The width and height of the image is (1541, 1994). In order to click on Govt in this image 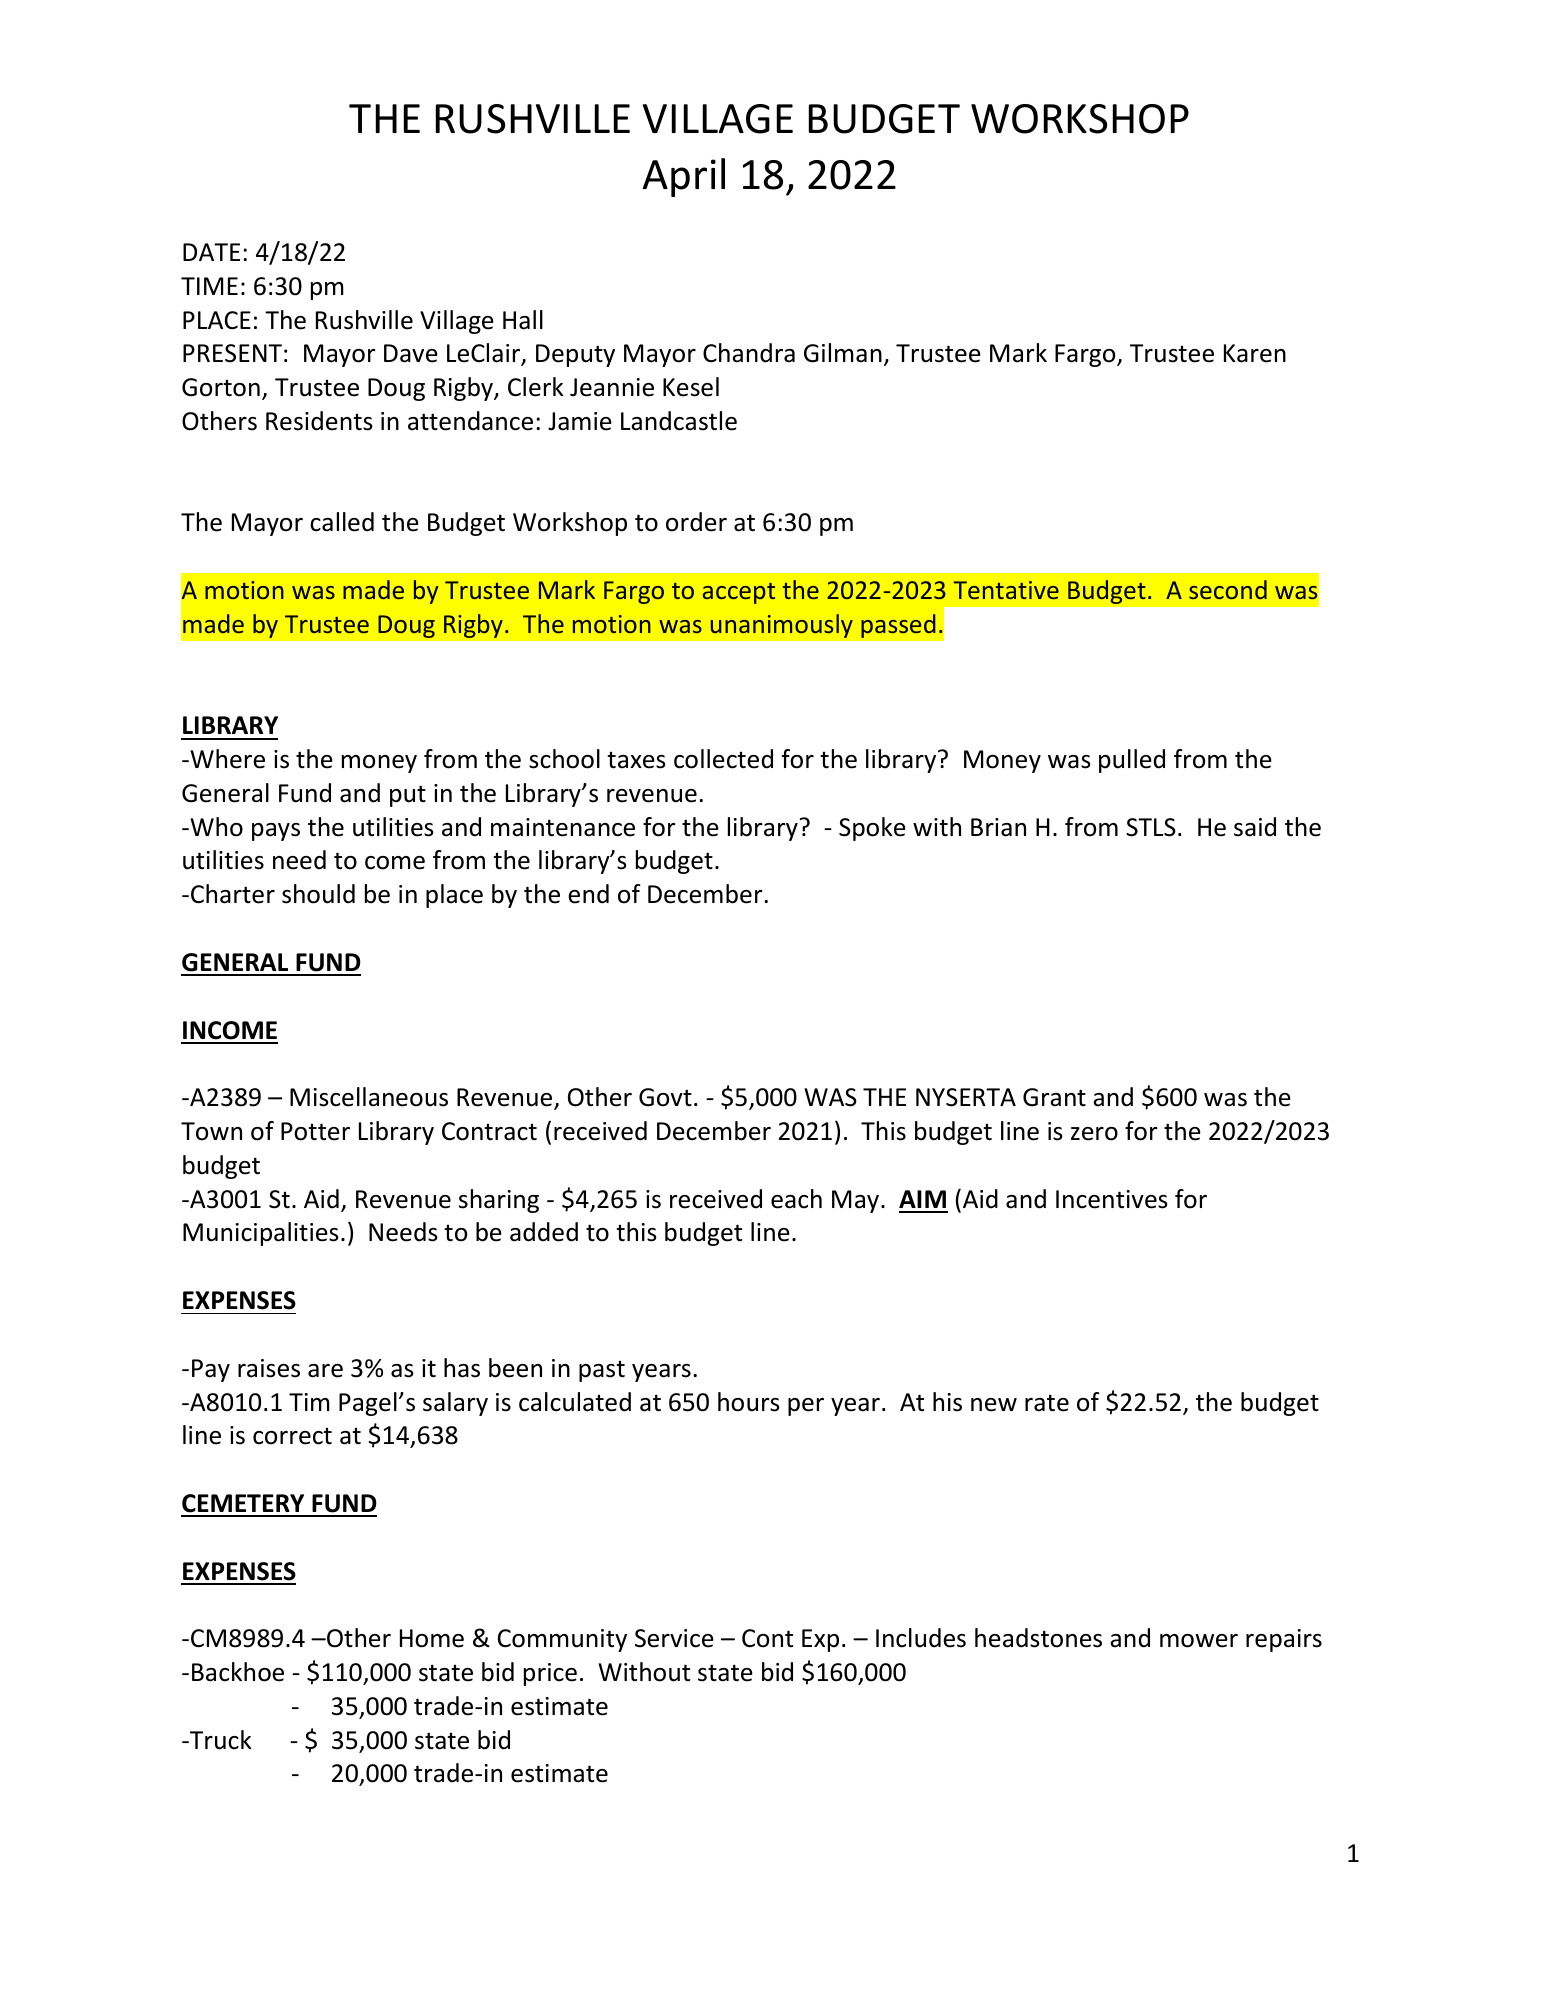, I will do `click(665, 1097)`.
